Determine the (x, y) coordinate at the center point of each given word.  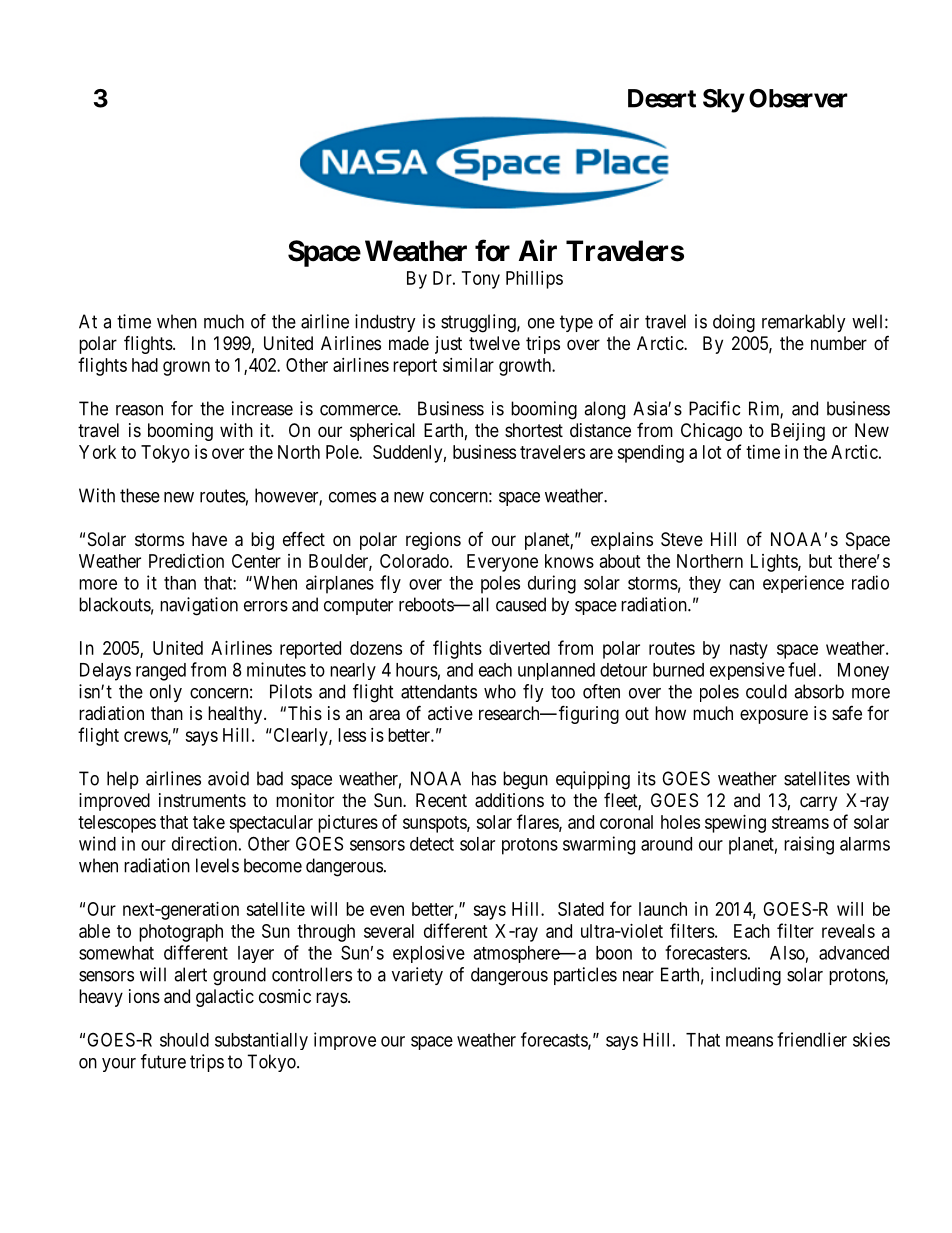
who (500, 691)
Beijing (798, 432)
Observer (798, 98)
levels (217, 865)
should (184, 1040)
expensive (747, 671)
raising (809, 845)
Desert (662, 98)
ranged (161, 672)
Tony (481, 280)
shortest (534, 430)
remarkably (804, 323)
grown (186, 368)
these (140, 495)
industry (385, 323)
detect (432, 844)
